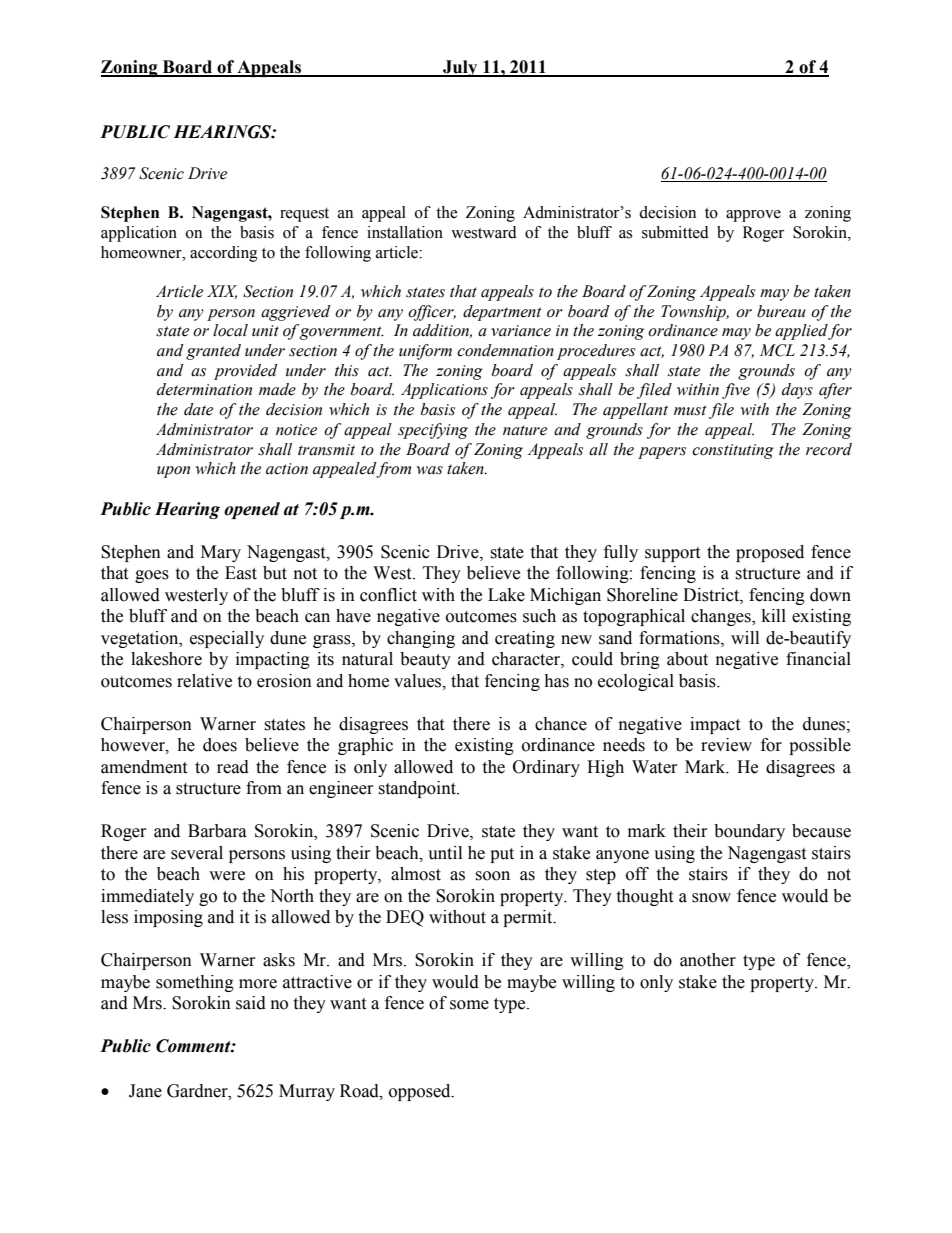 This page has width=952, height=1233. I want to click on Gardner, so click(198, 1091).
